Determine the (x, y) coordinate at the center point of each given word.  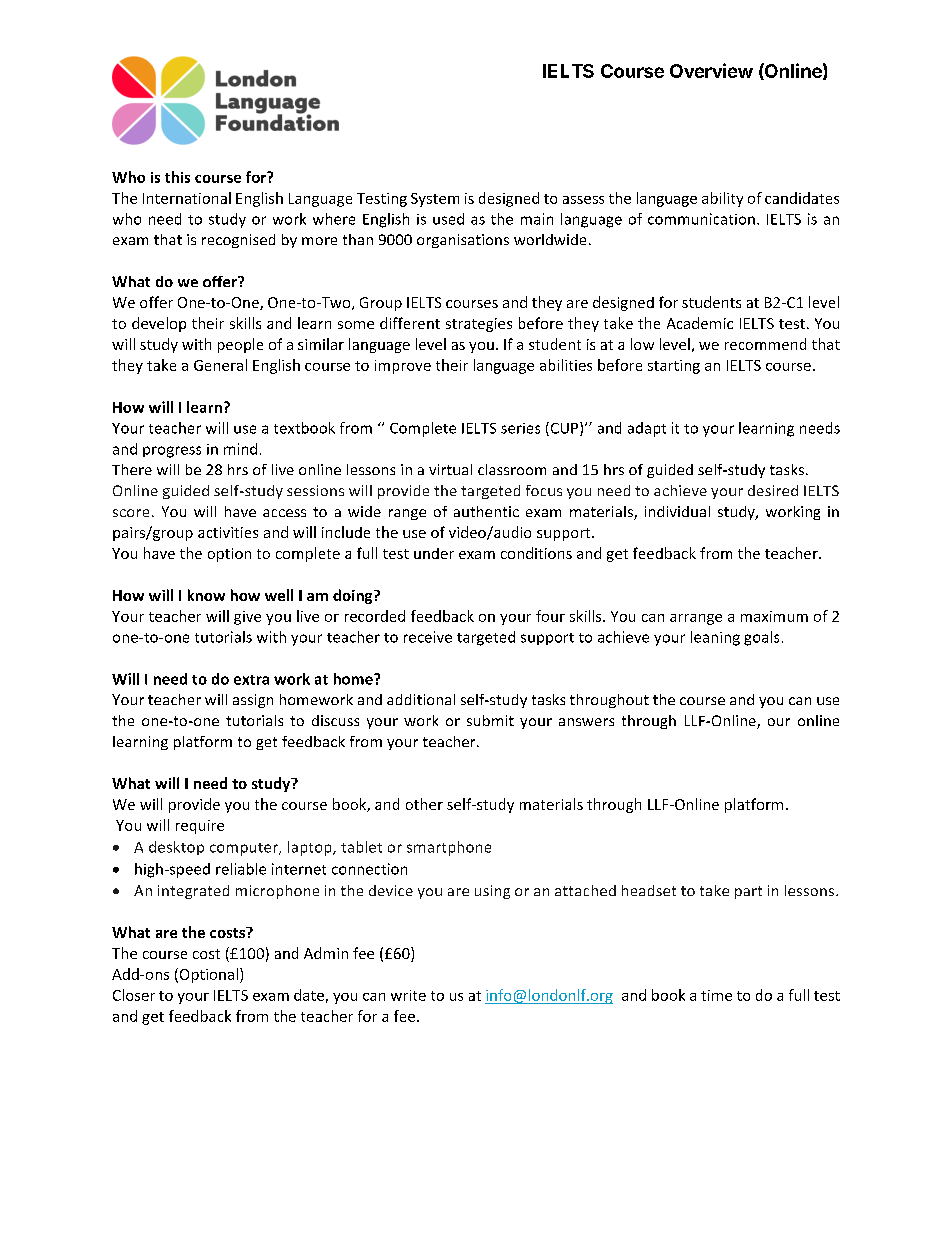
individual (677, 511)
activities (228, 532)
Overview (711, 70)
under (434, 553)
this (177, 177)
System (435, 200)
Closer (134, 995)
